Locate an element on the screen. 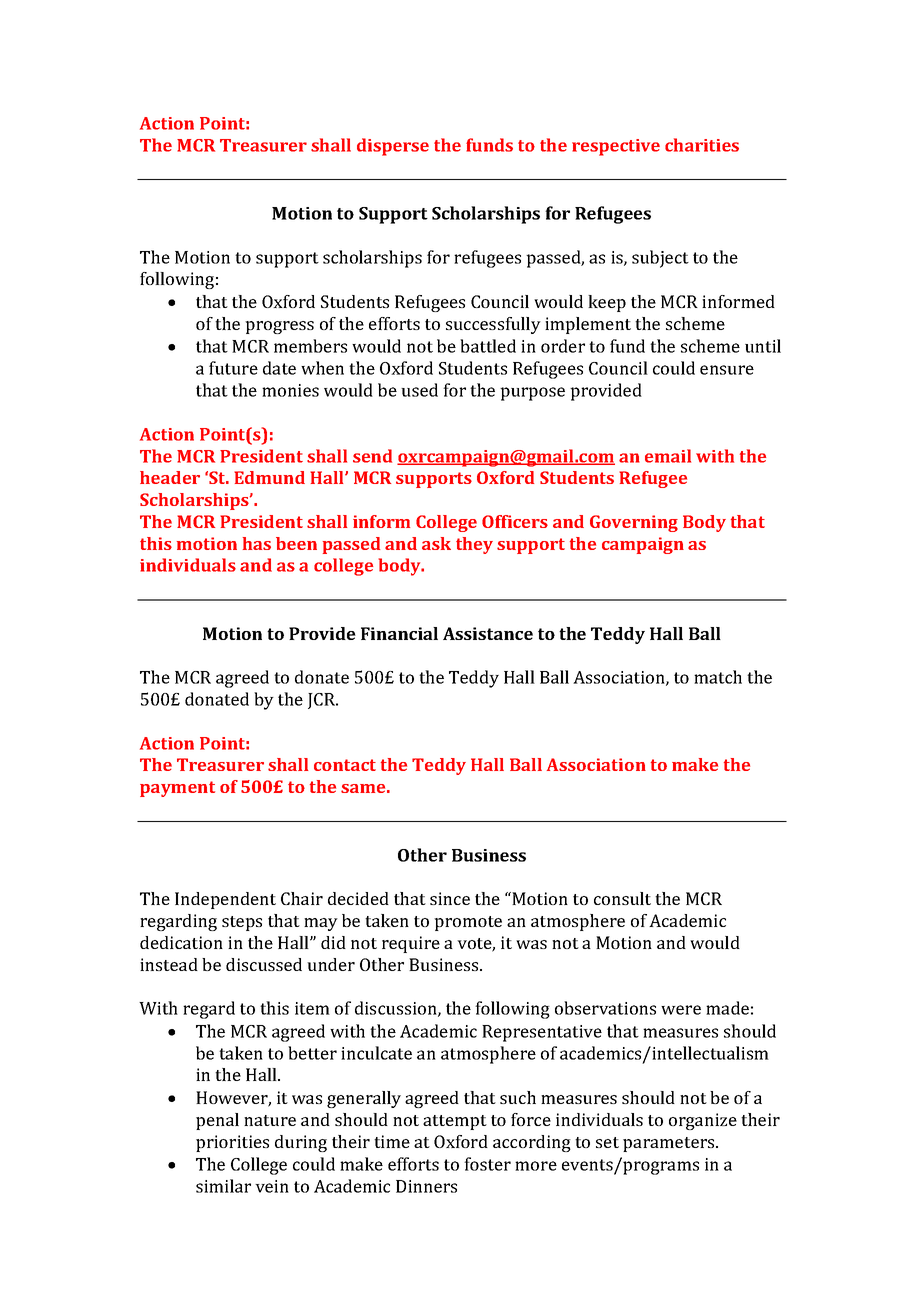 Image resolution: width=924 pixels, height=1309 pixels. charities is located at coordinates (702, 145).
